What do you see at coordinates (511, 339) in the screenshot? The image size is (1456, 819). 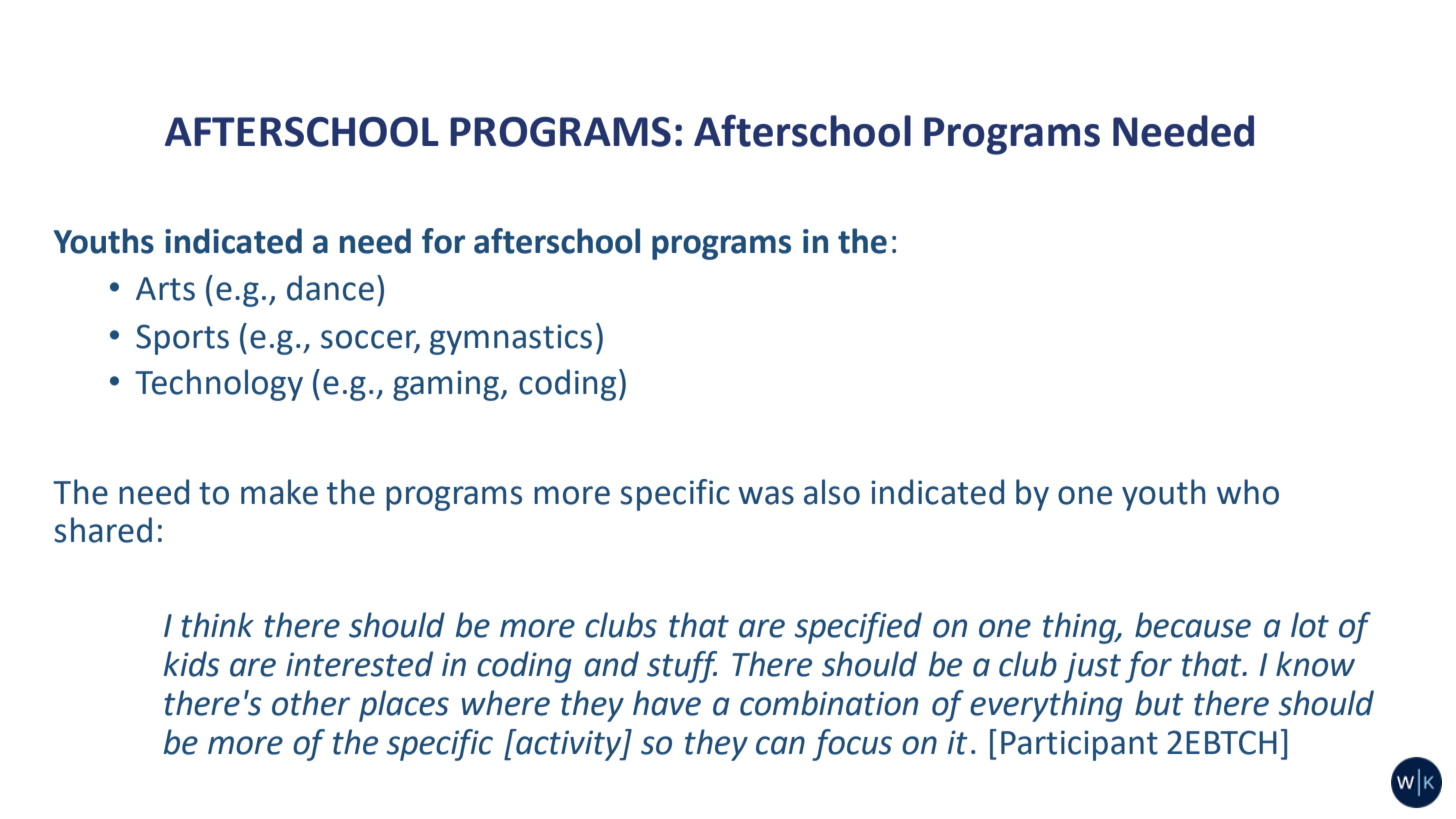 I see `gymnastics` at bounding box center [511, 339].
